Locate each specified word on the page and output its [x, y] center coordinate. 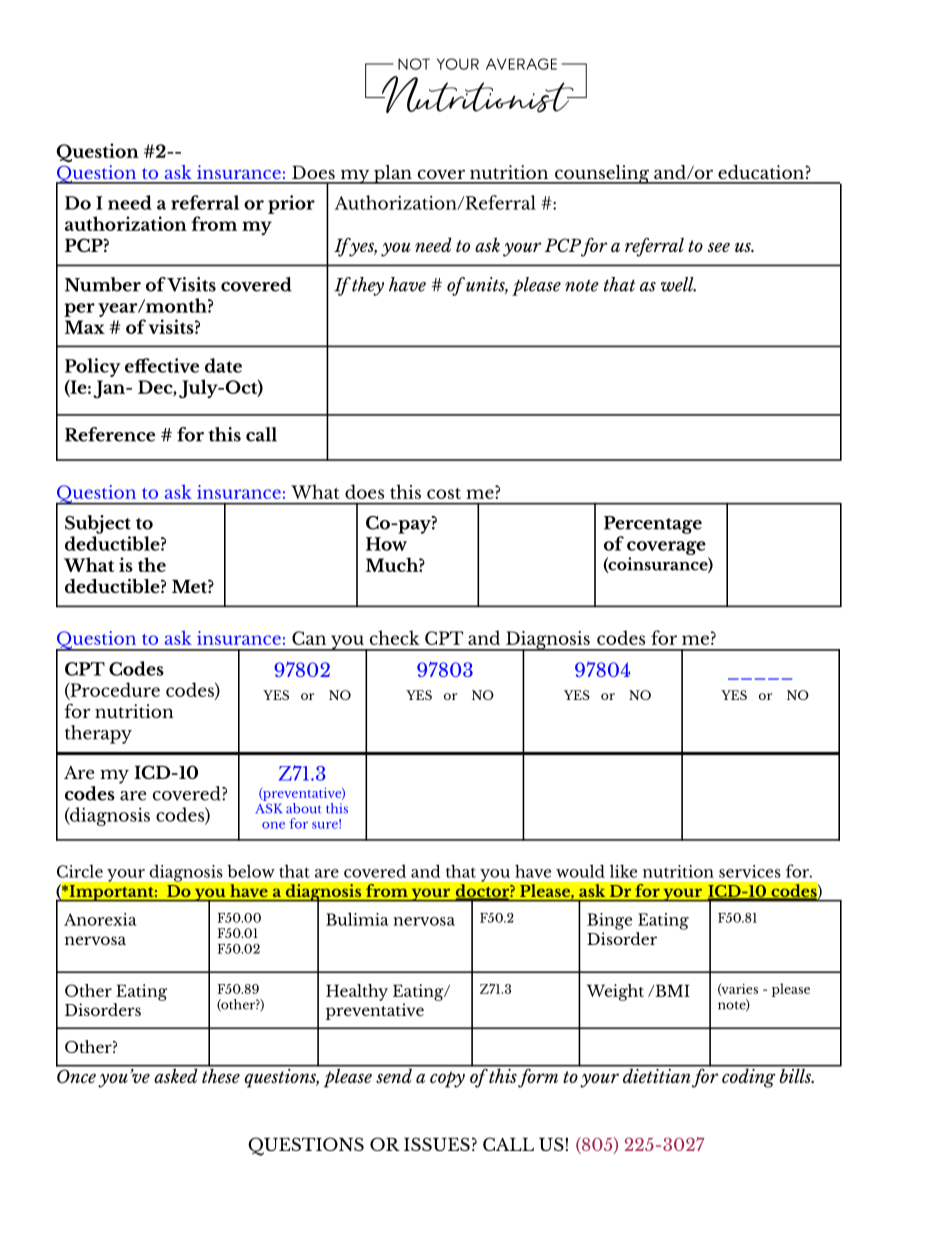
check [395, 637]
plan [393, 174]
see [719, 247]
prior [291, 204]
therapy [98, 734]
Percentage [653, 525]
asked [176, 1074]
